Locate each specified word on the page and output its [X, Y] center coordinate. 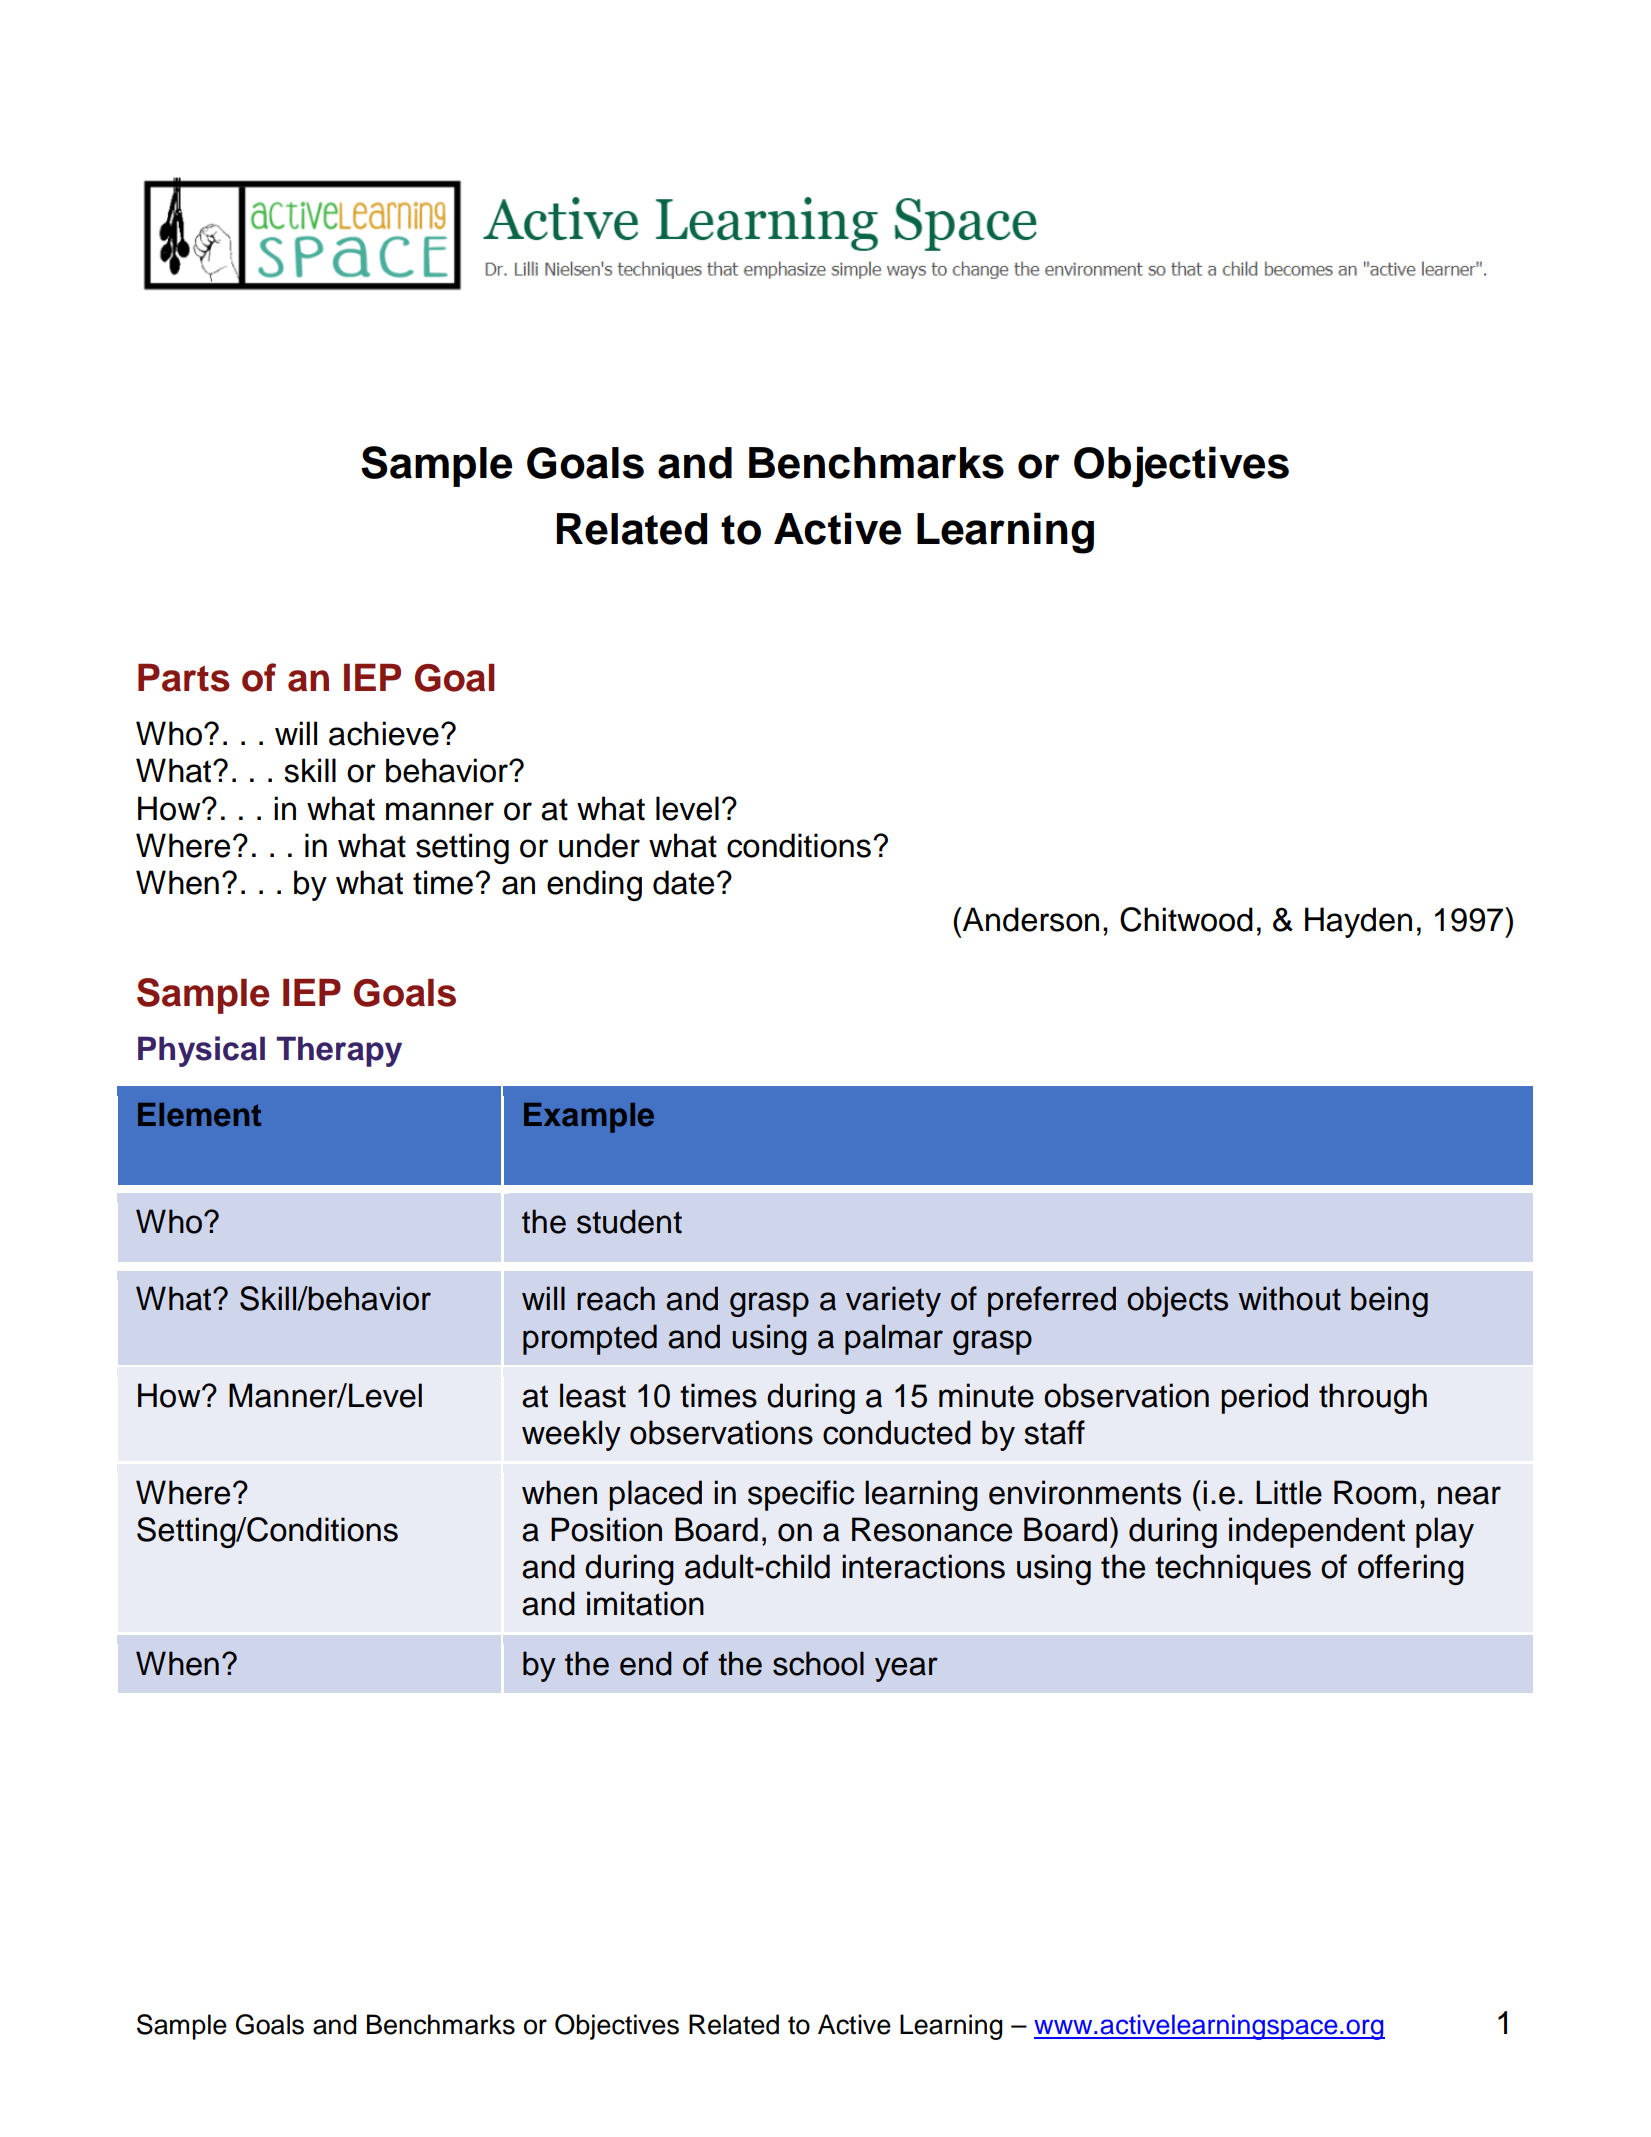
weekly [571, 1435]
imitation [645, 1603]
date [683, 882]
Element [199, 1115]
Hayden [1358, 922]
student [629, 1221]
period [1264, 1398]
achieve [384, 733]
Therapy [339, 1051]
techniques [1233, 1569]
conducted [897, 1432]
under [599, 845]
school [818, 1663]
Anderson [1029, 919]
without [1290, 1298]
